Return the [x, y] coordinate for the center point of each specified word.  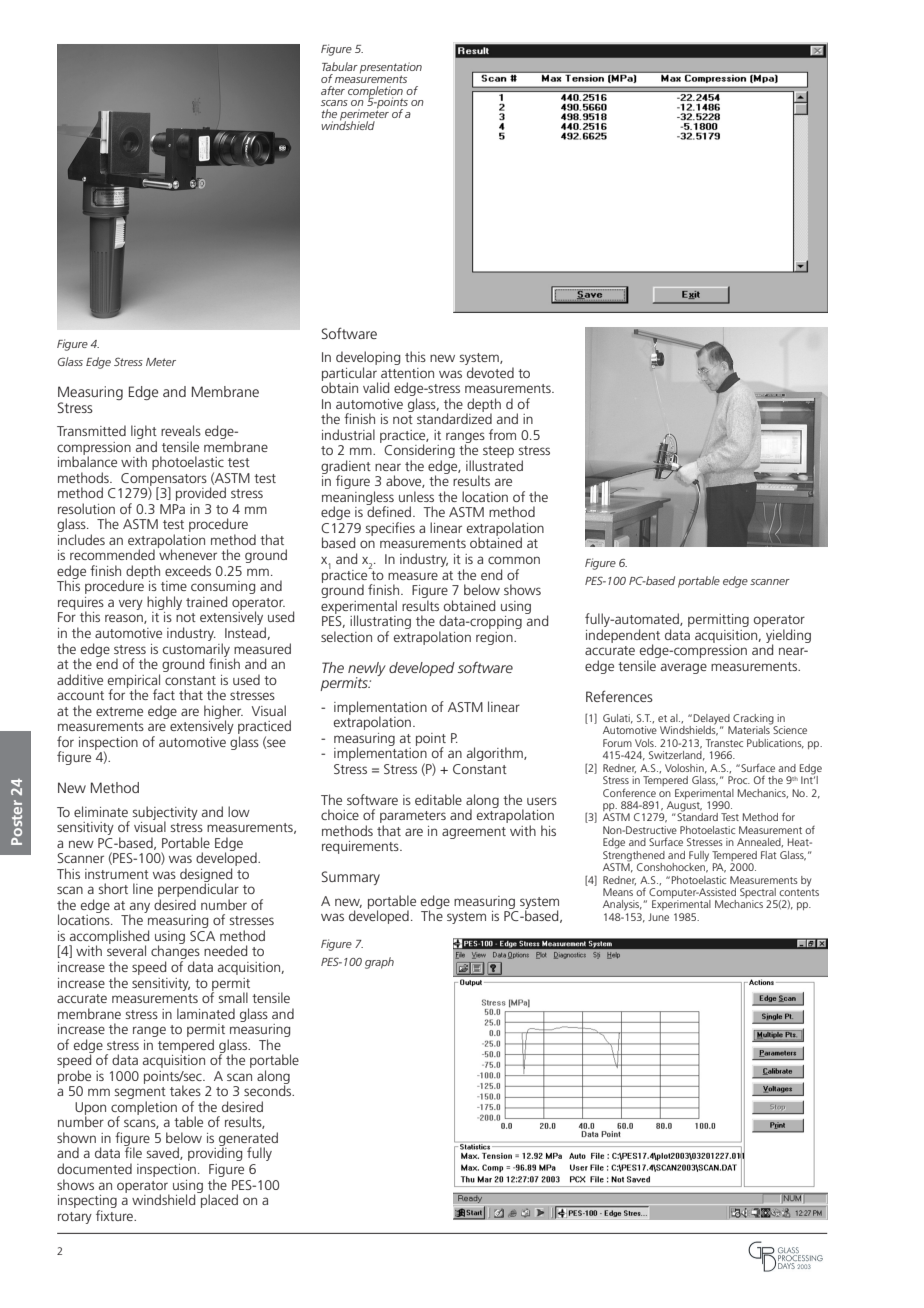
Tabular [340, 66]
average [684, 668]
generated [248, 1140]
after [333, 90]
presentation [391, 69]
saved [163, 1153]
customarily [196, 649]
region [495, 638]
